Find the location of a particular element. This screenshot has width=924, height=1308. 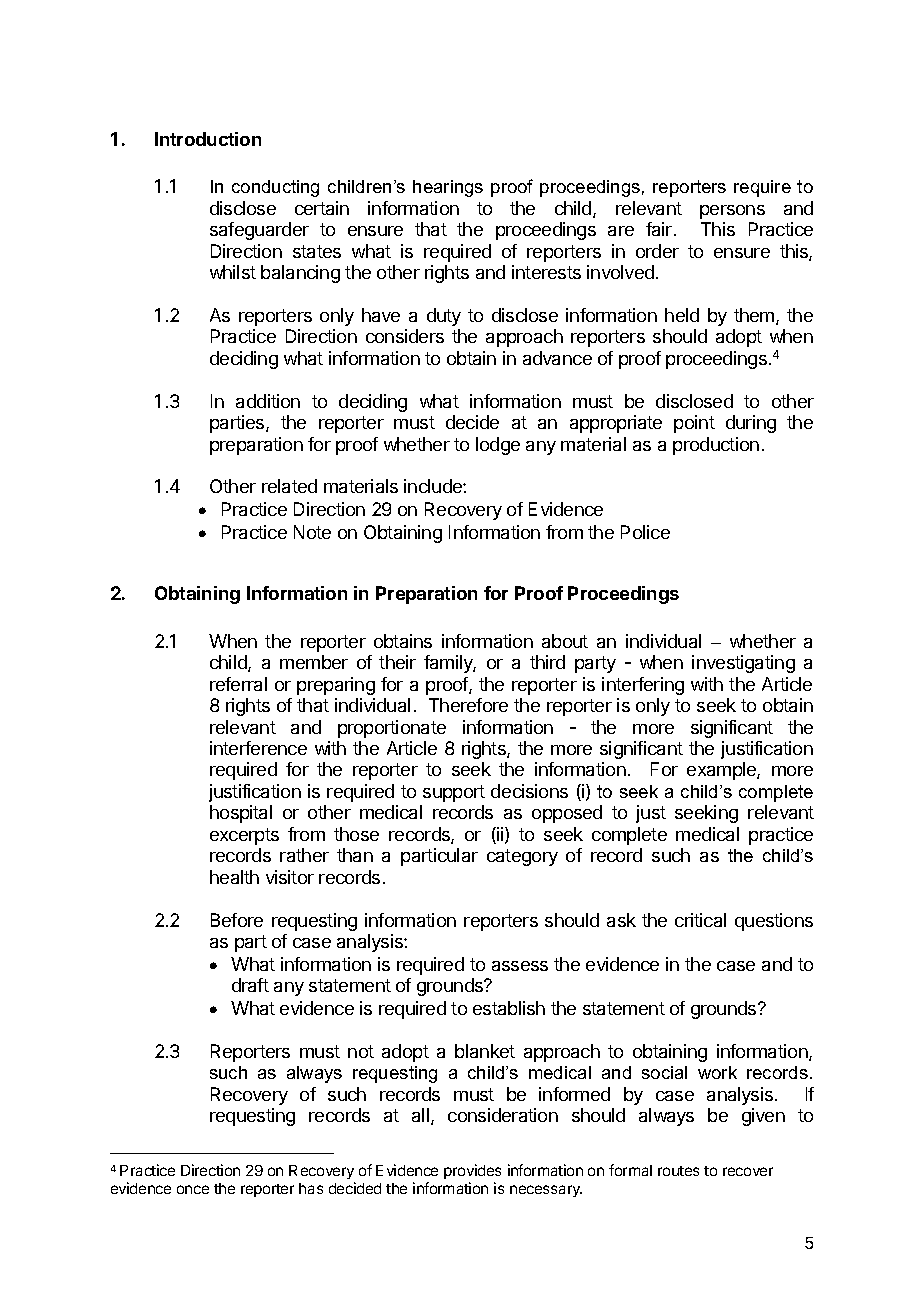

related is located at coordinates (289, 486).
